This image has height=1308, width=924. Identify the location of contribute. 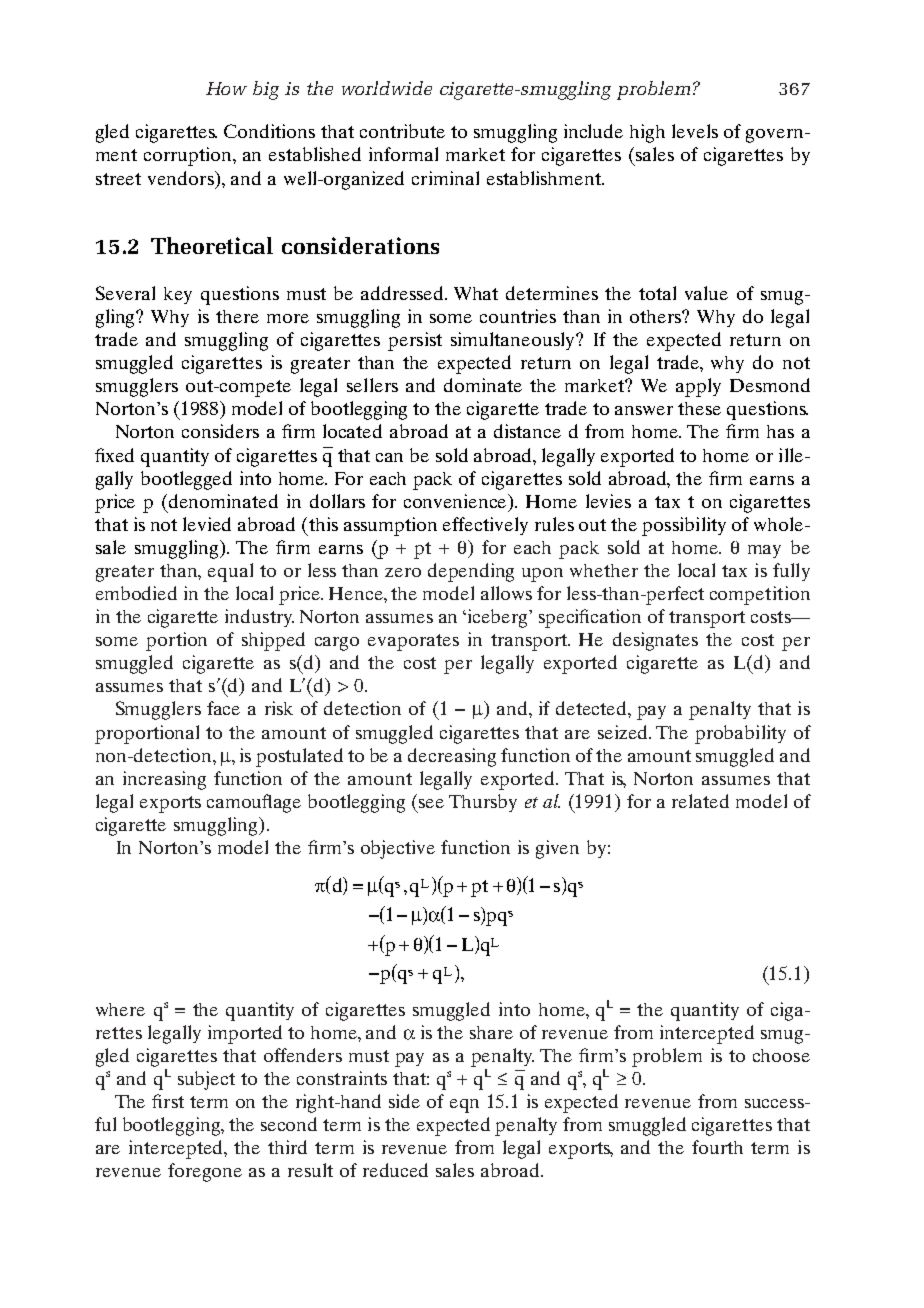
(402, 131).
